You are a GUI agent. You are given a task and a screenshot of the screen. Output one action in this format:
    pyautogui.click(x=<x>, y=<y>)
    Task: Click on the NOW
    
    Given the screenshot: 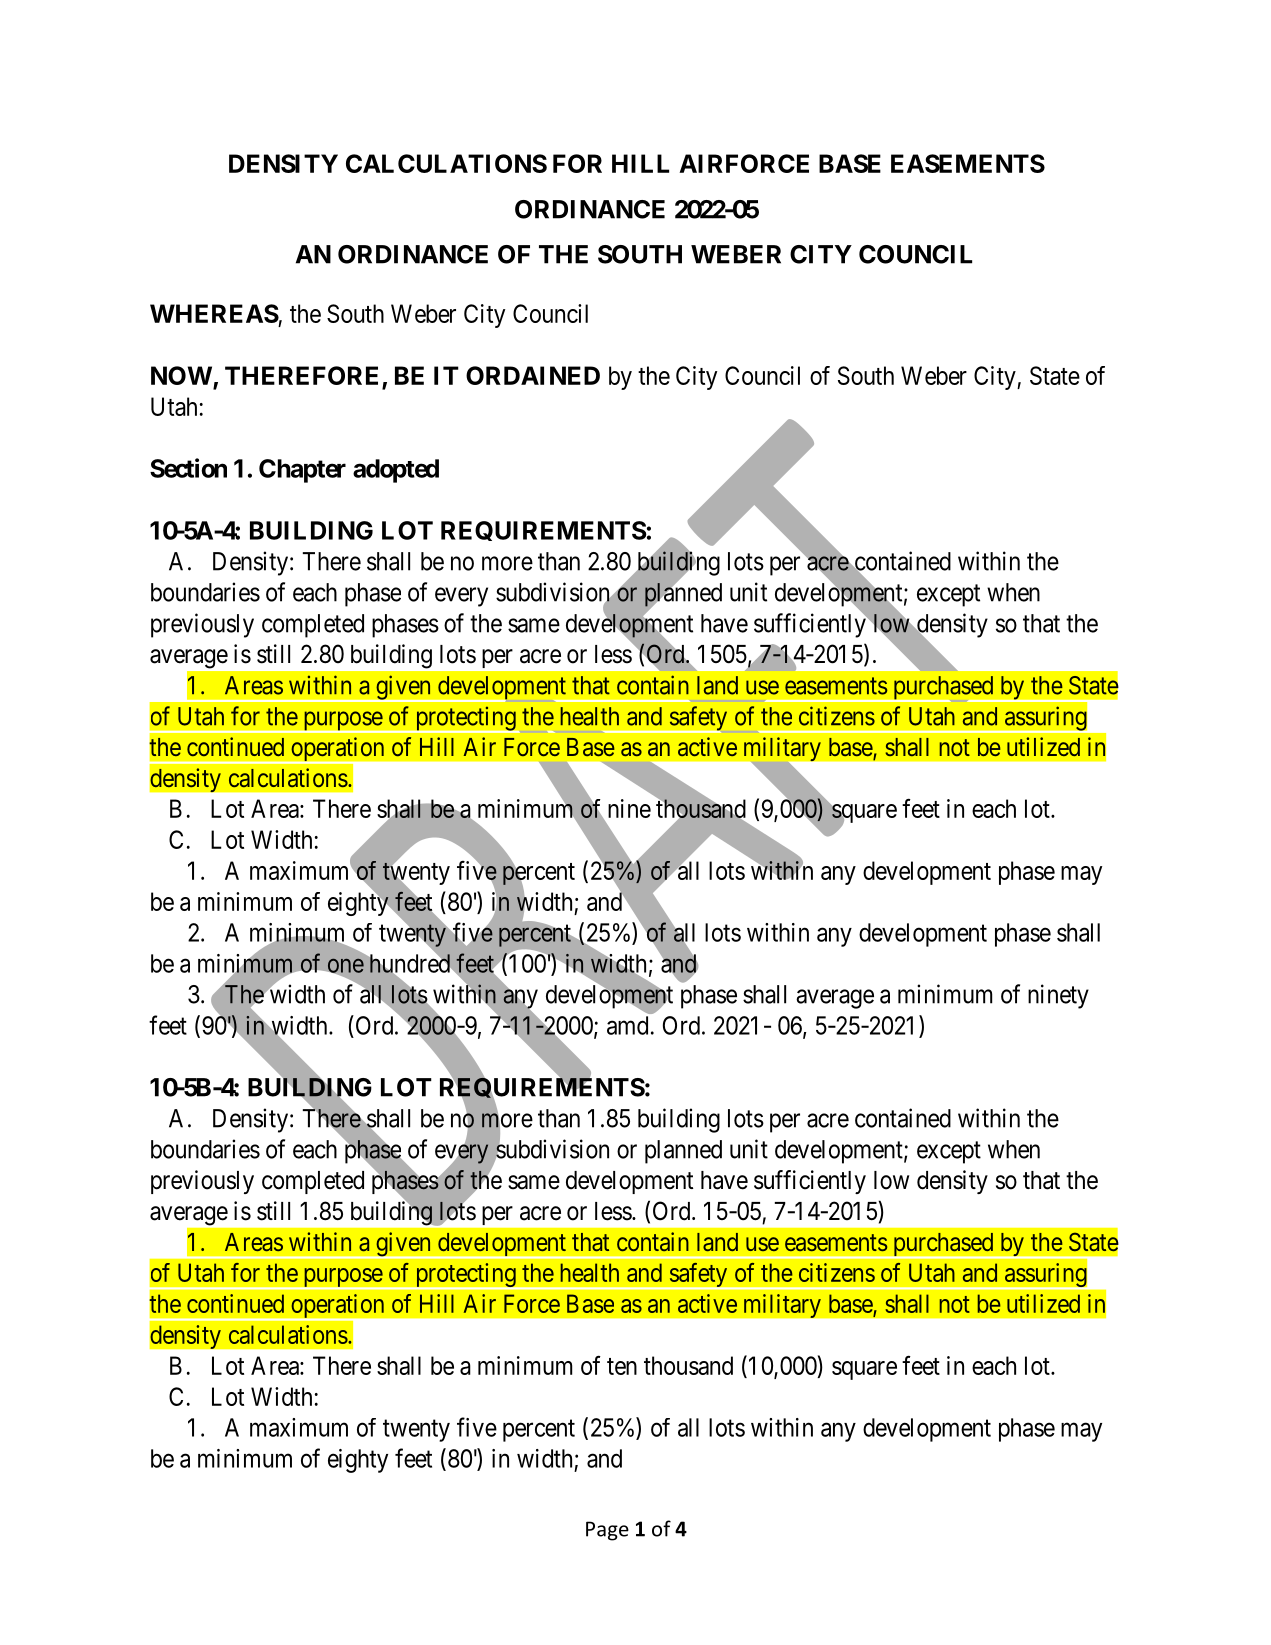 What is the action you would take?
    pyautogui.click(x=182, y=377)
